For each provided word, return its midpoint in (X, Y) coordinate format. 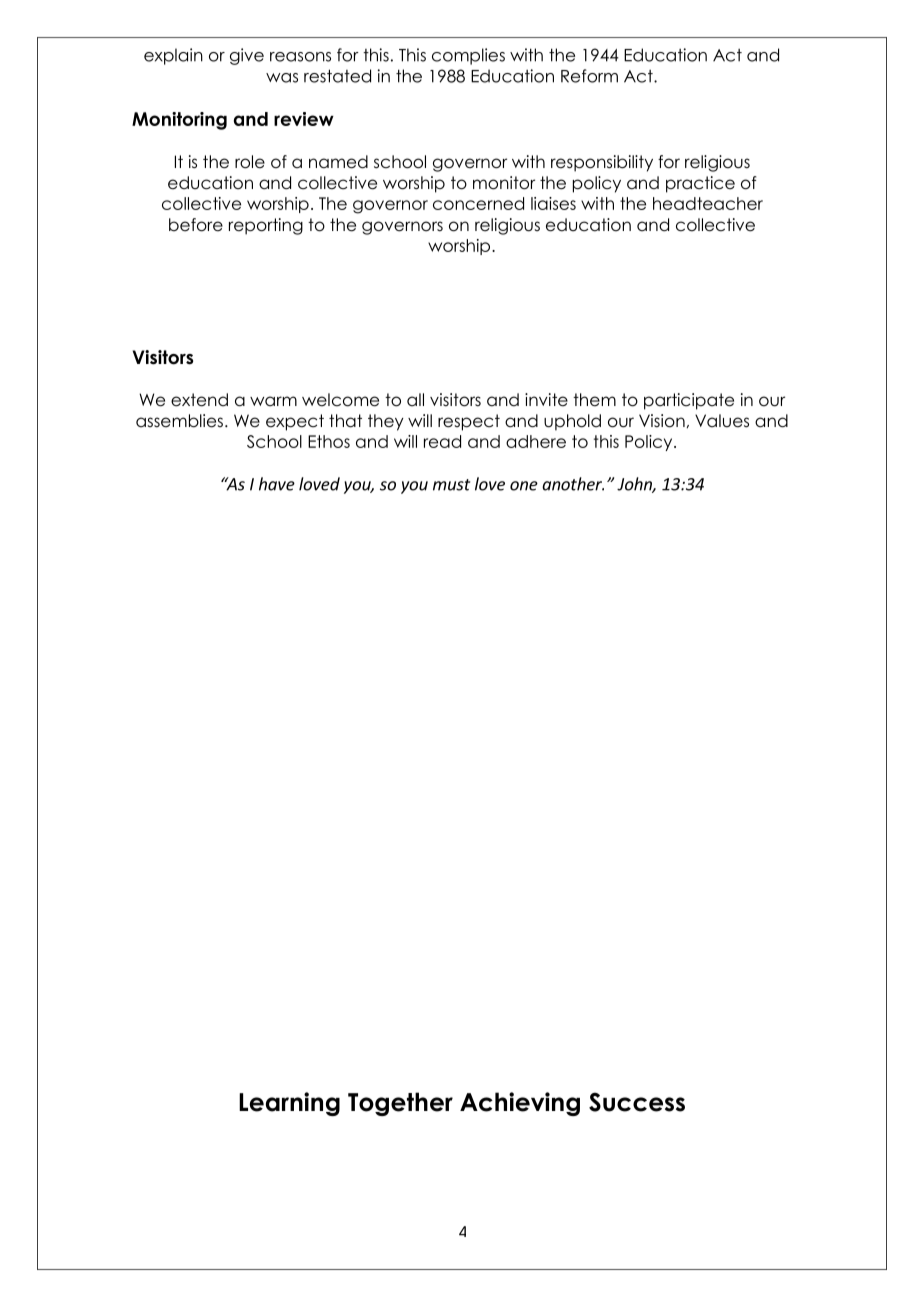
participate (689, 401)
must (451, 485)
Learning (289, 1104)
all (415, 399)
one (524, 486)
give (247, 56)
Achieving (520, 1104)
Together (400, 1104)
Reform (589, 76)
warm (273, 401)
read (442, 441)
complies (468, 56)
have (277, 484)
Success (637, 1102)
